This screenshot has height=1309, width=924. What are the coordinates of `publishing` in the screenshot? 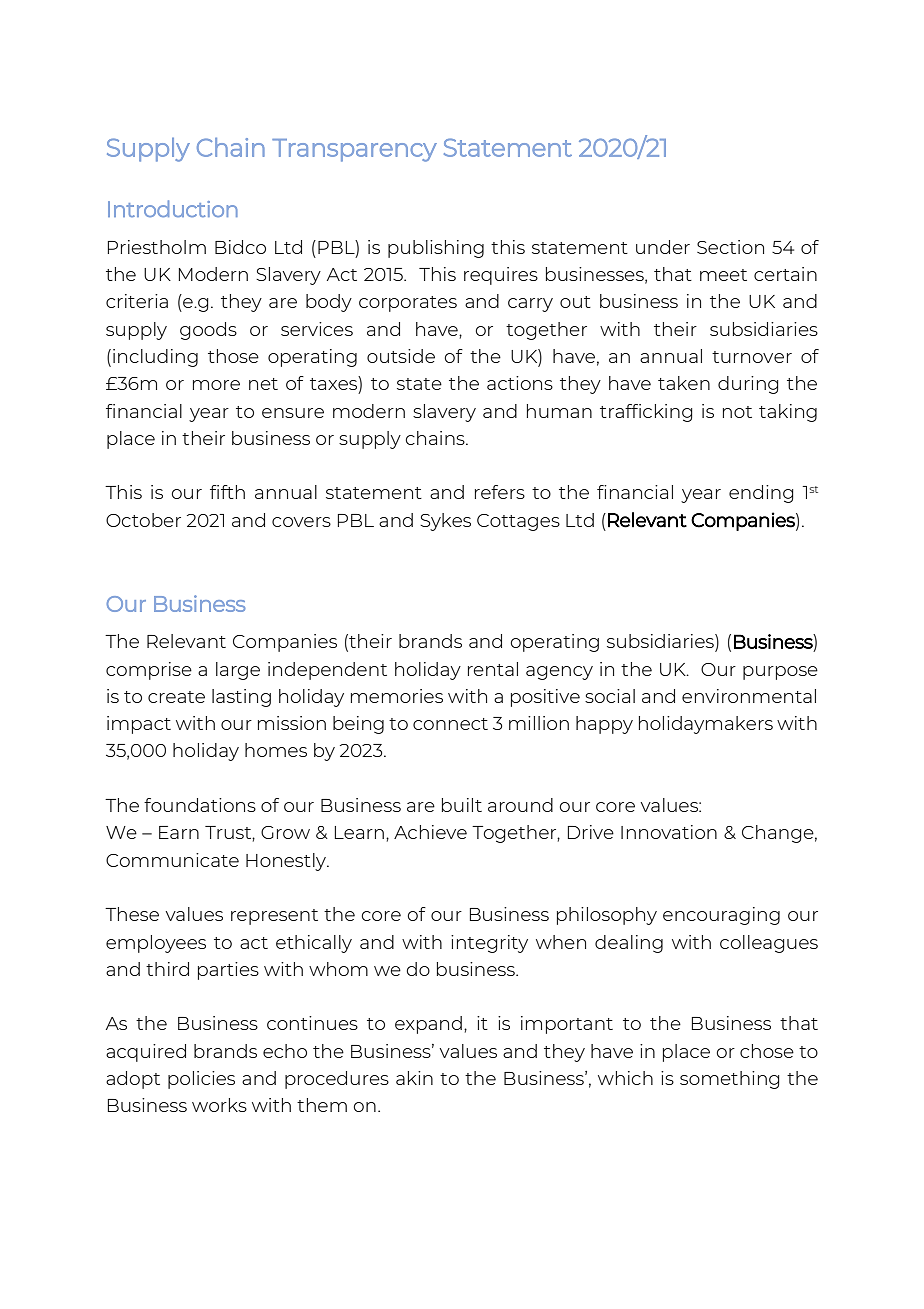 It's located at (436, 249).
